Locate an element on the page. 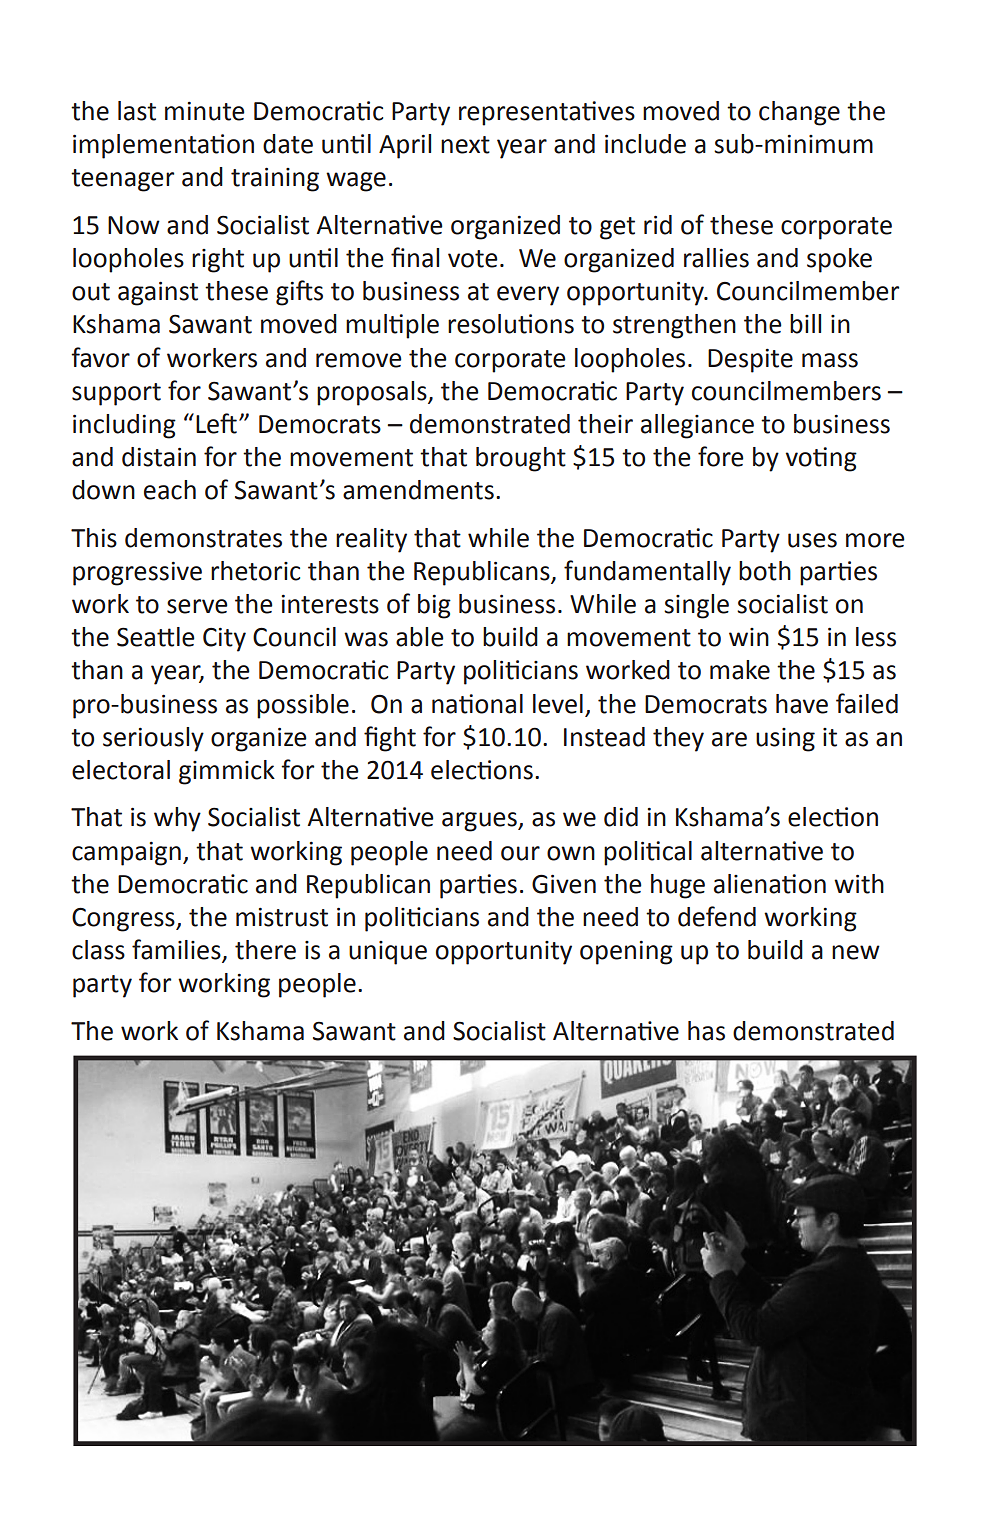  unique is located at coordinates (388, 953).
